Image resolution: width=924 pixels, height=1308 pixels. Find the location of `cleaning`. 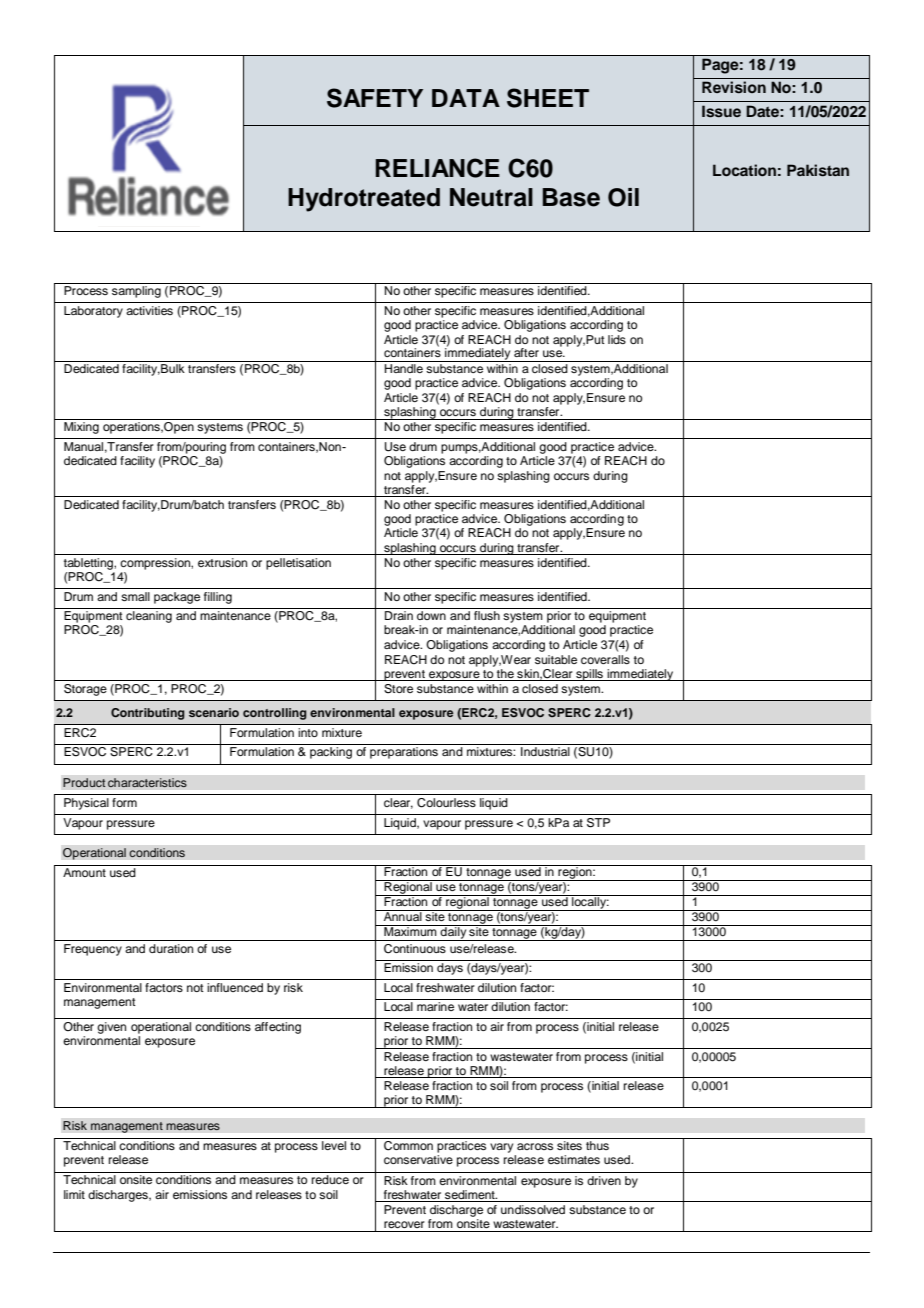

cleaning is located at coordinates (149, 617).
